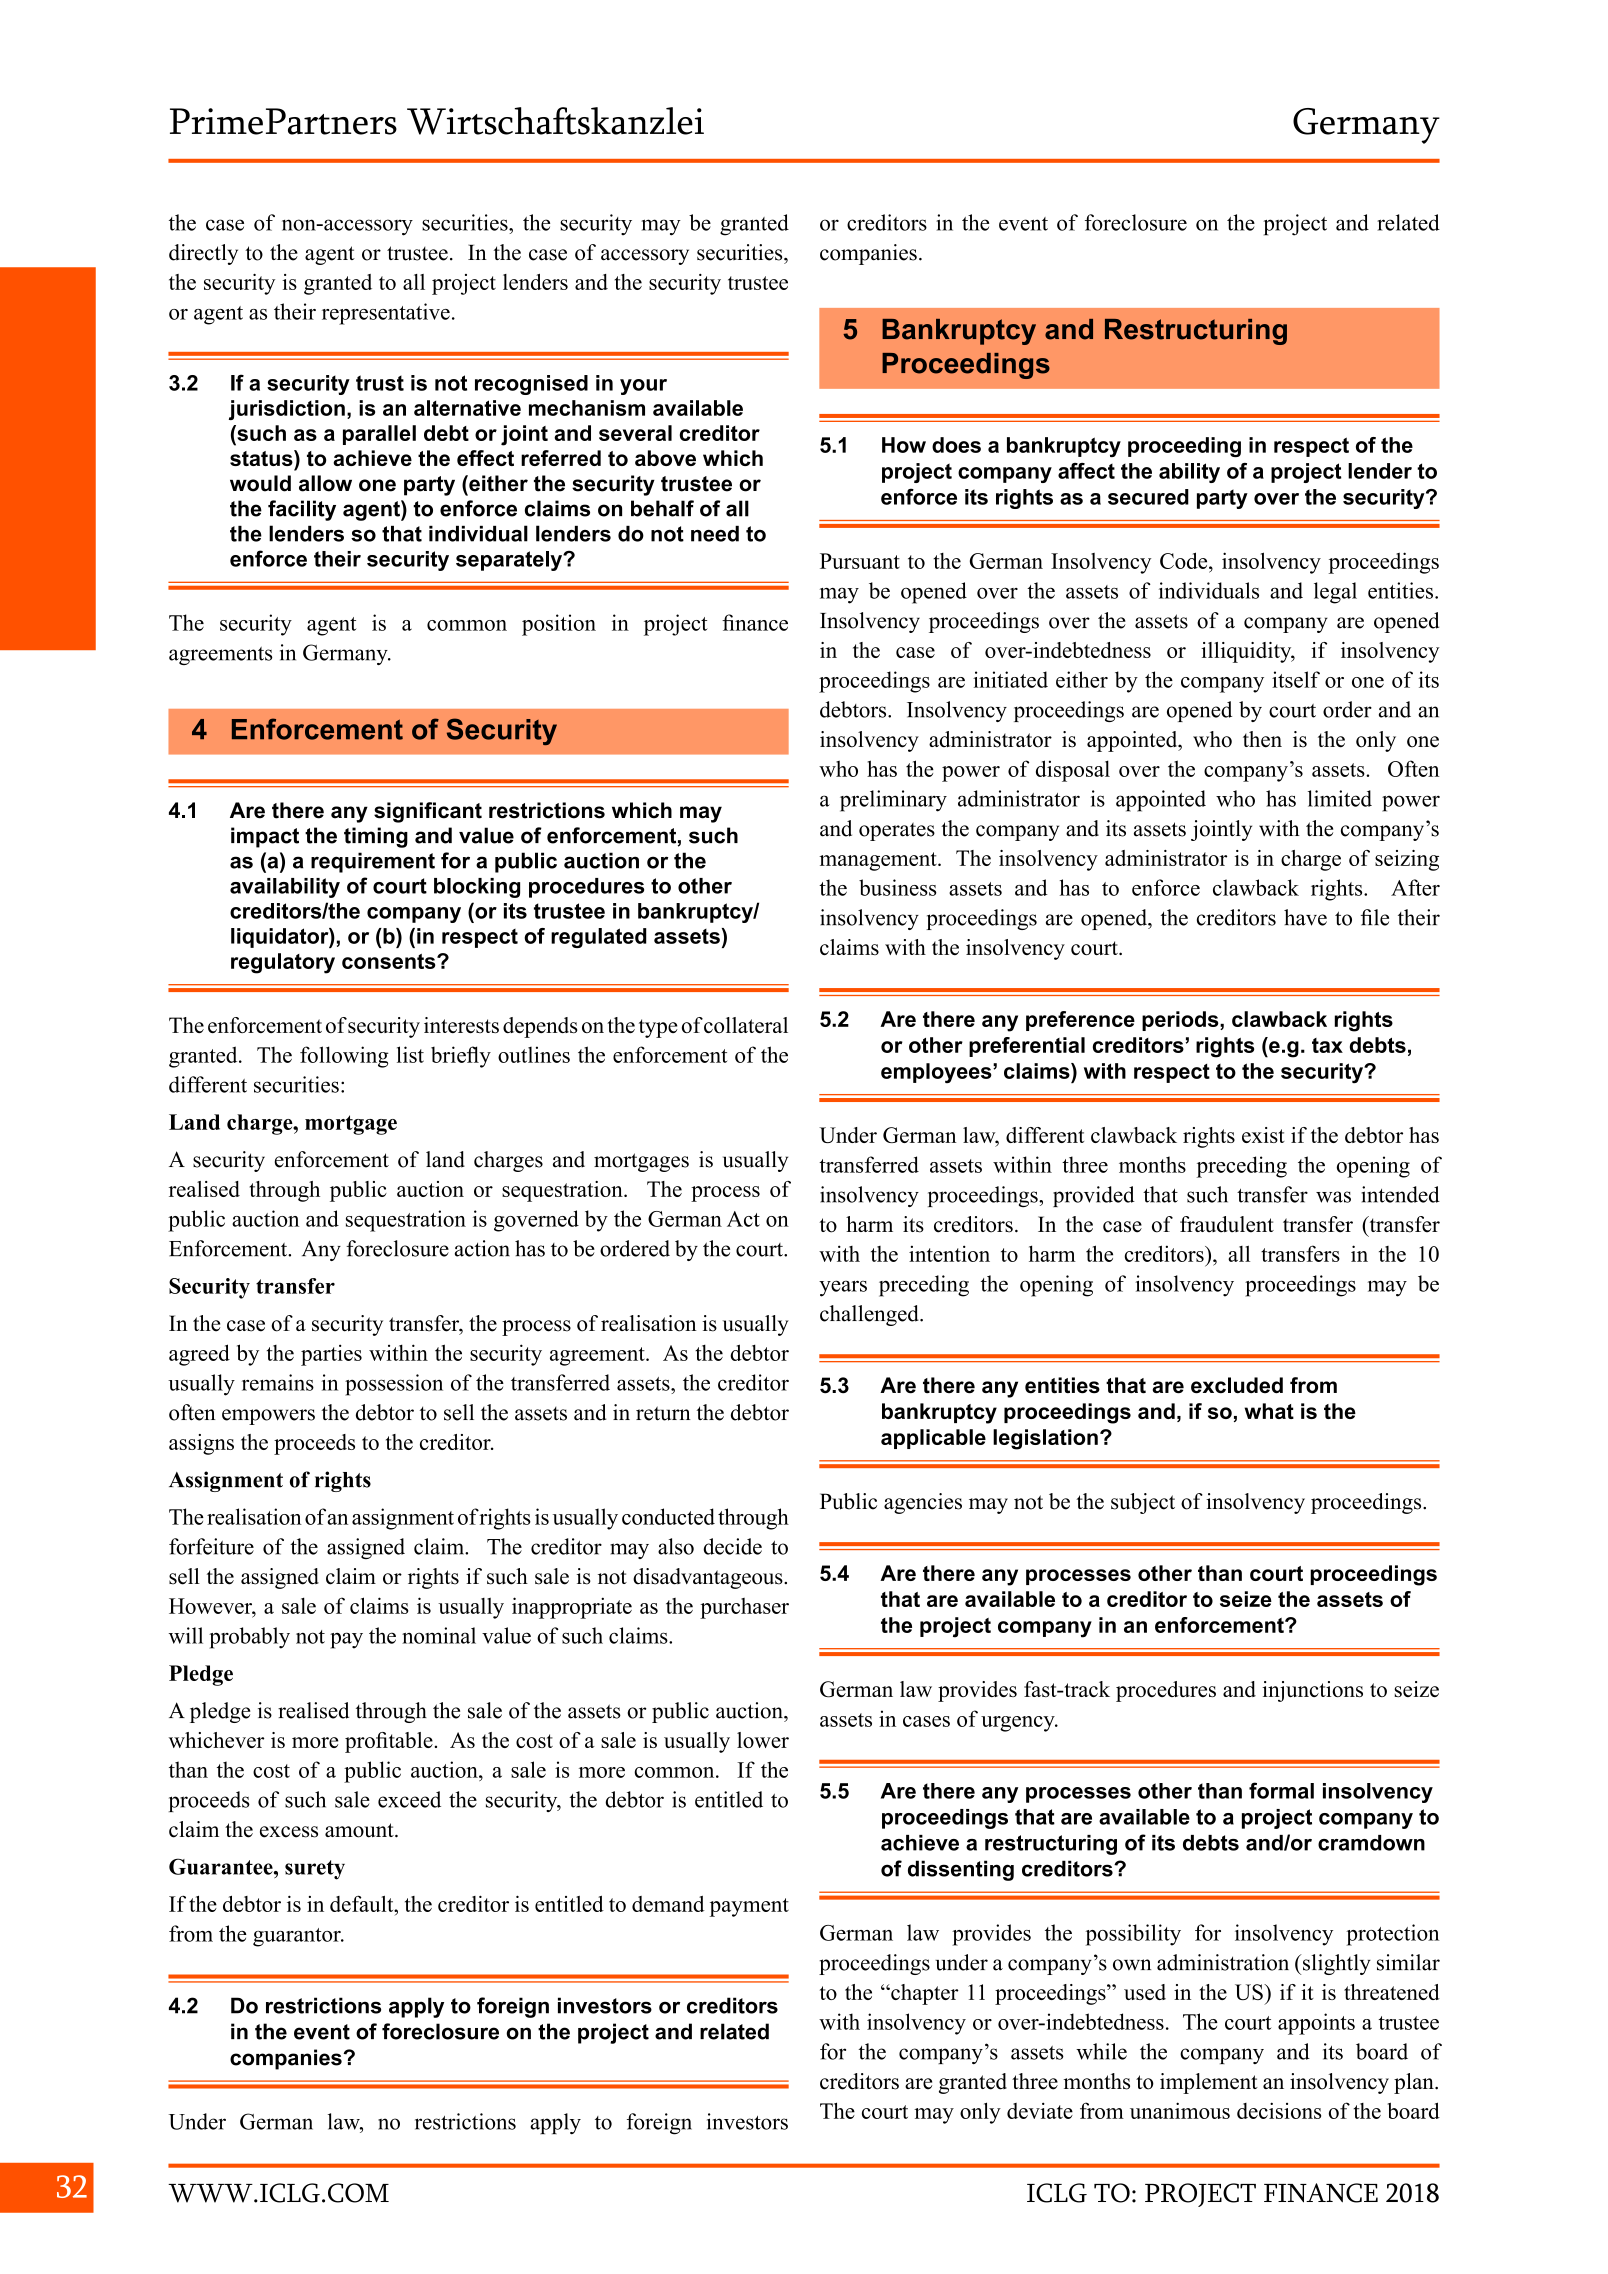 The height and width of the image is (2274, 1608). What do you see at coordinates (924, 1994) in the image?
I see `chapter` at bounding box center [924, 1994].
